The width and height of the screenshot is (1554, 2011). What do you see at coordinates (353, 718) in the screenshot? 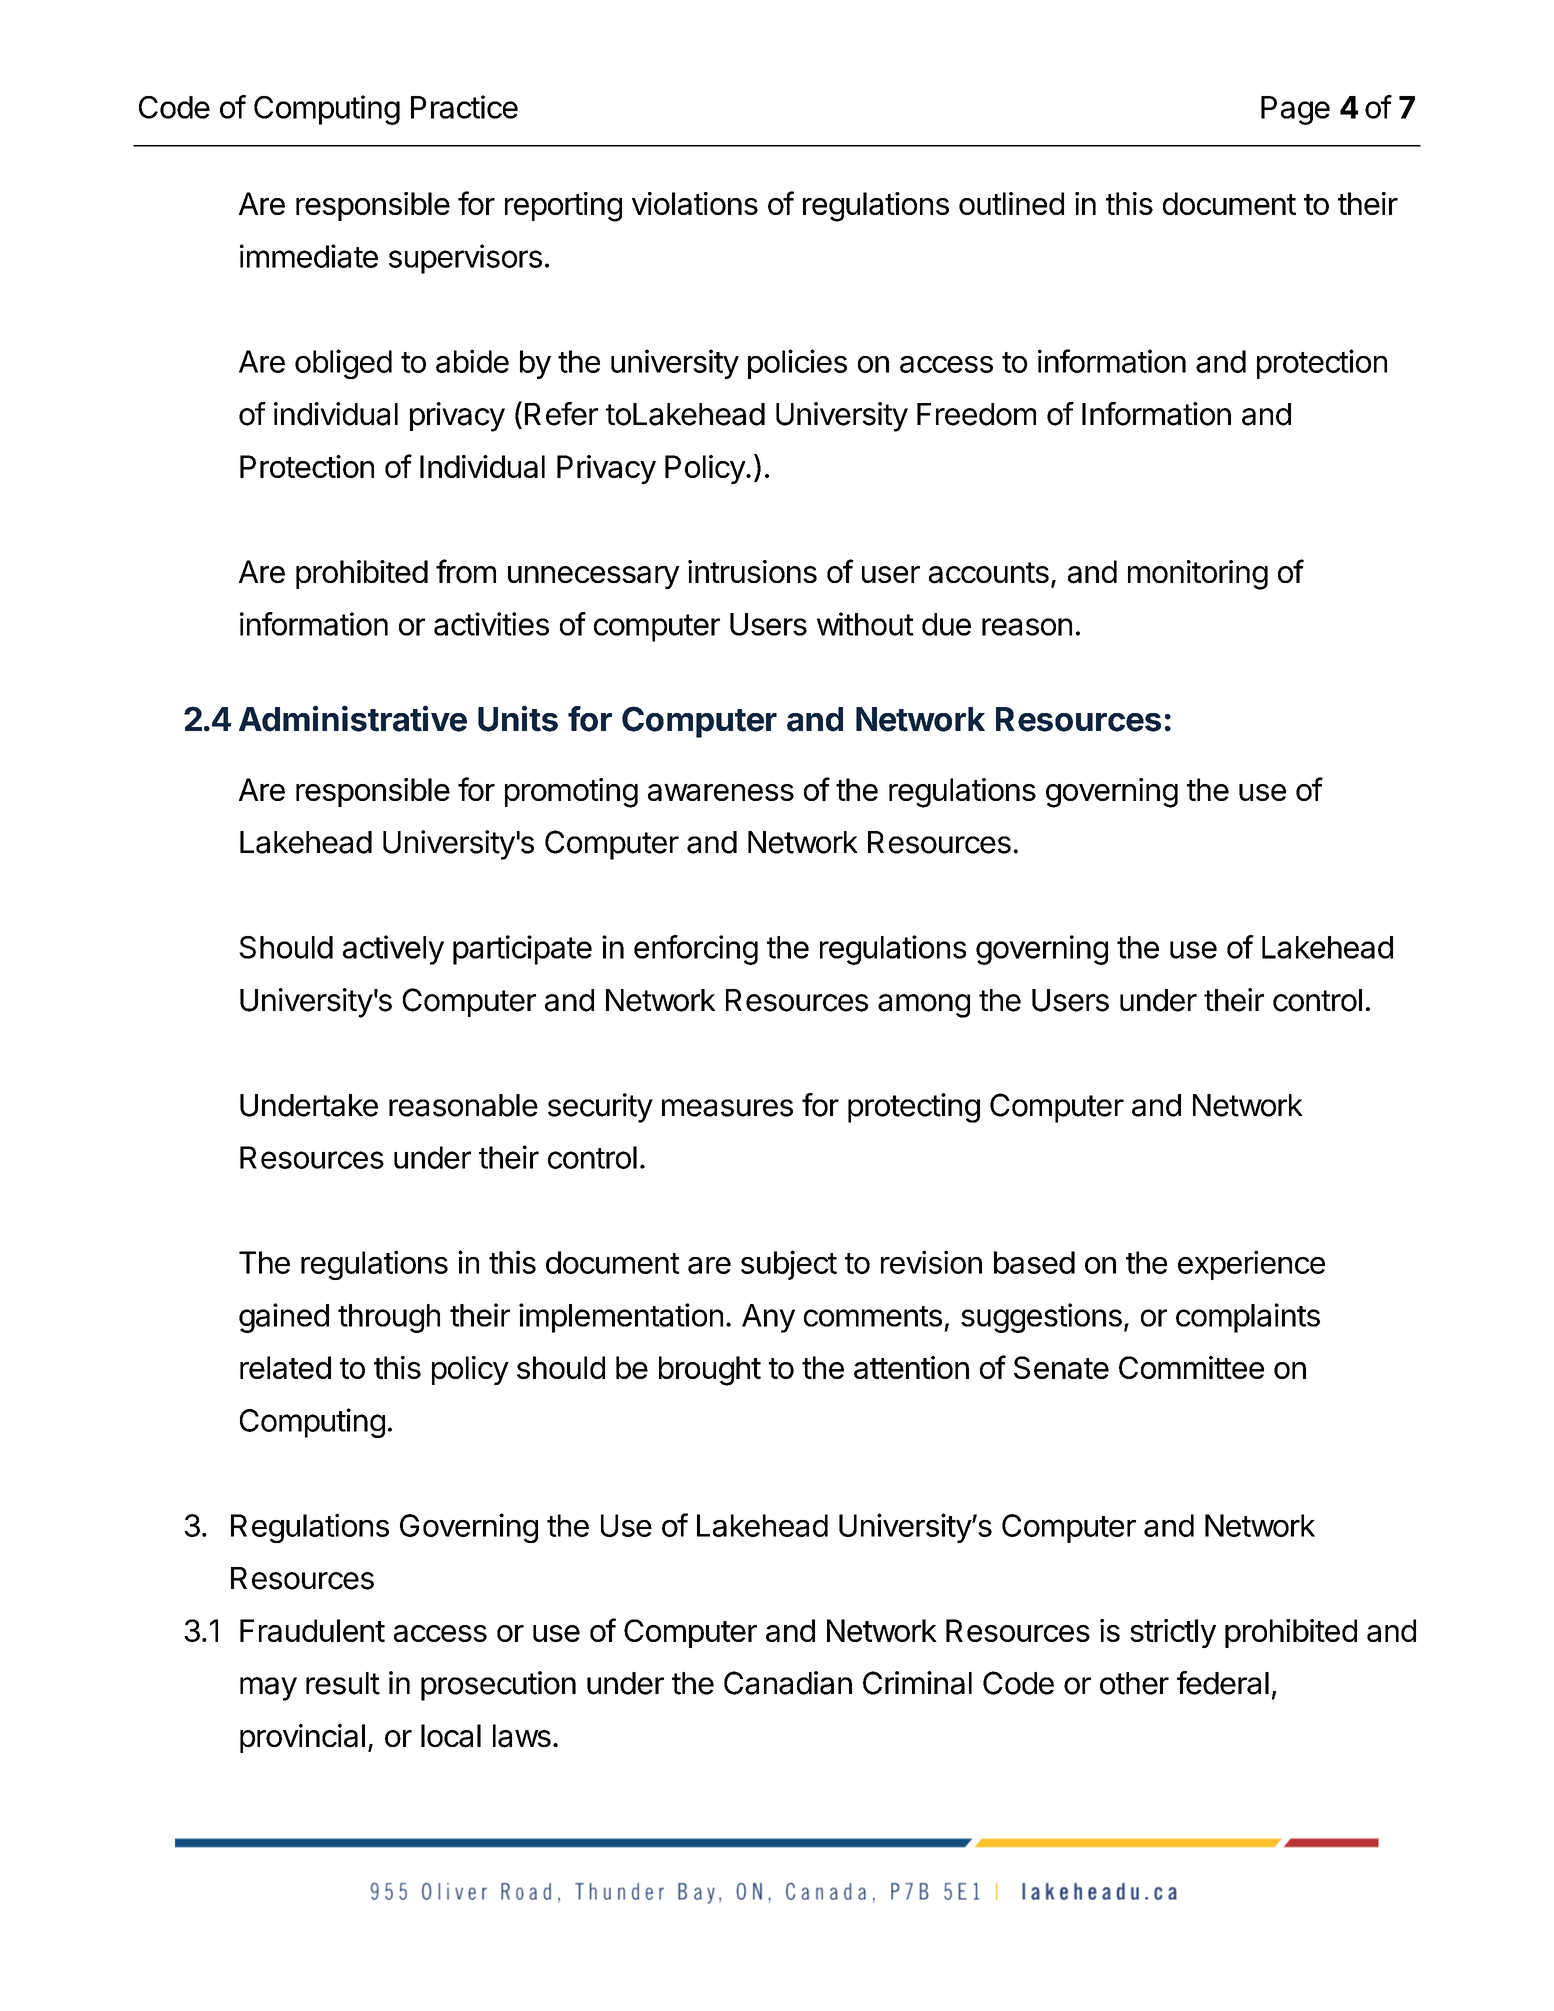
I see `Administrative` at bounding box center [353, 718].
